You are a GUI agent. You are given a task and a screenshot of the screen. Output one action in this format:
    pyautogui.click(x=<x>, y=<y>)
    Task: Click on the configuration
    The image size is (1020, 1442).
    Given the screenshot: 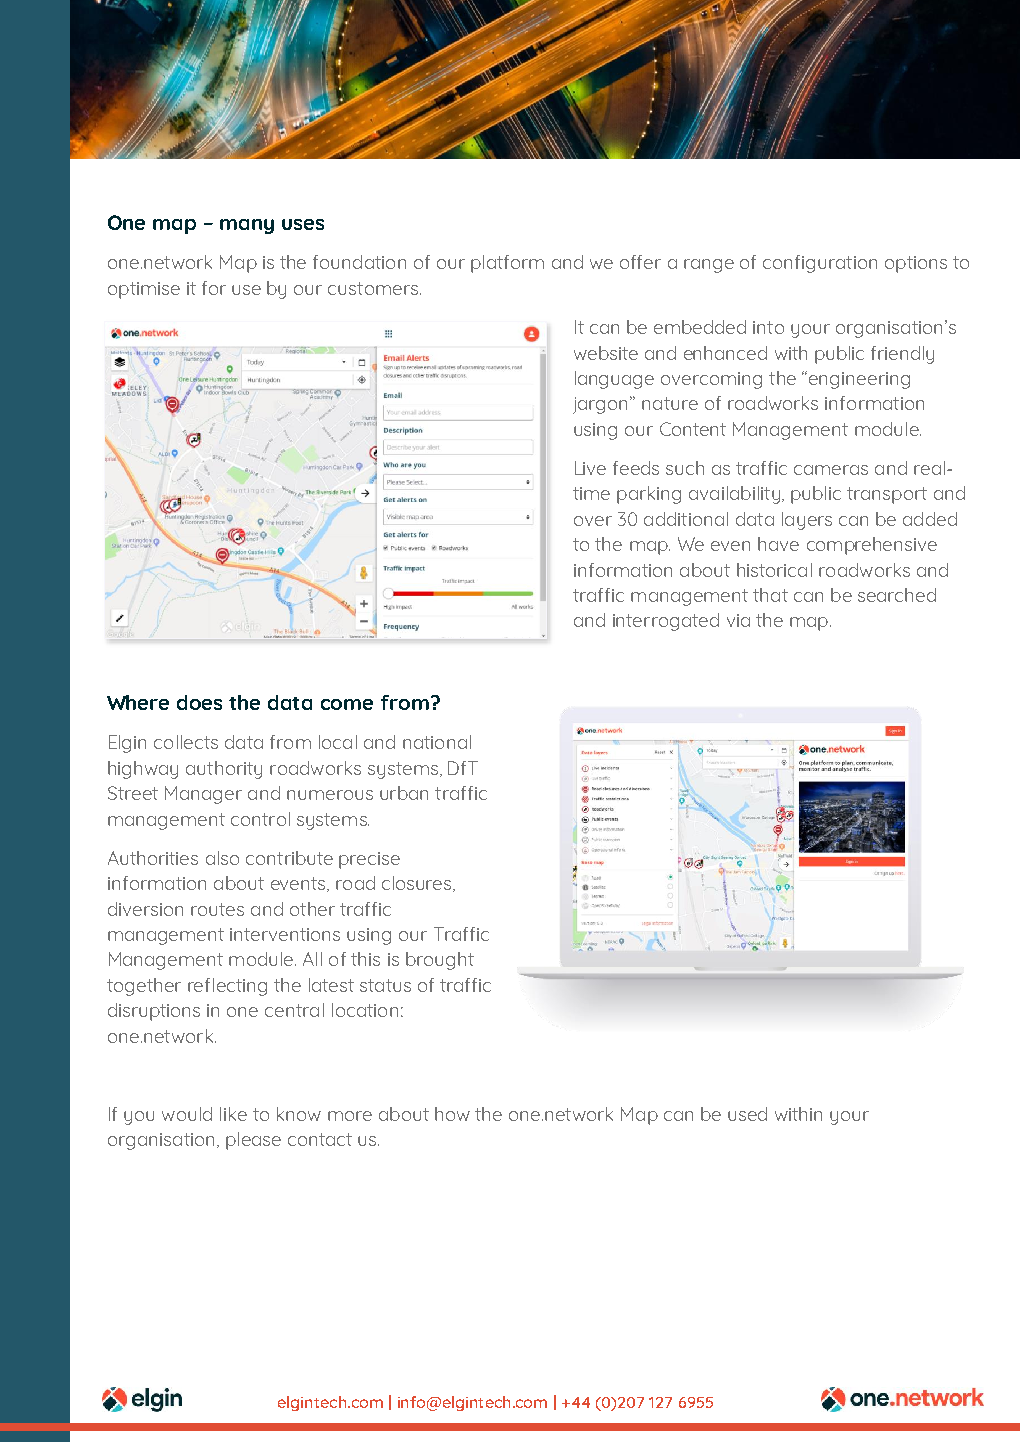 What is the action you would take?
    pyautogui.click(x=820, y=264)
